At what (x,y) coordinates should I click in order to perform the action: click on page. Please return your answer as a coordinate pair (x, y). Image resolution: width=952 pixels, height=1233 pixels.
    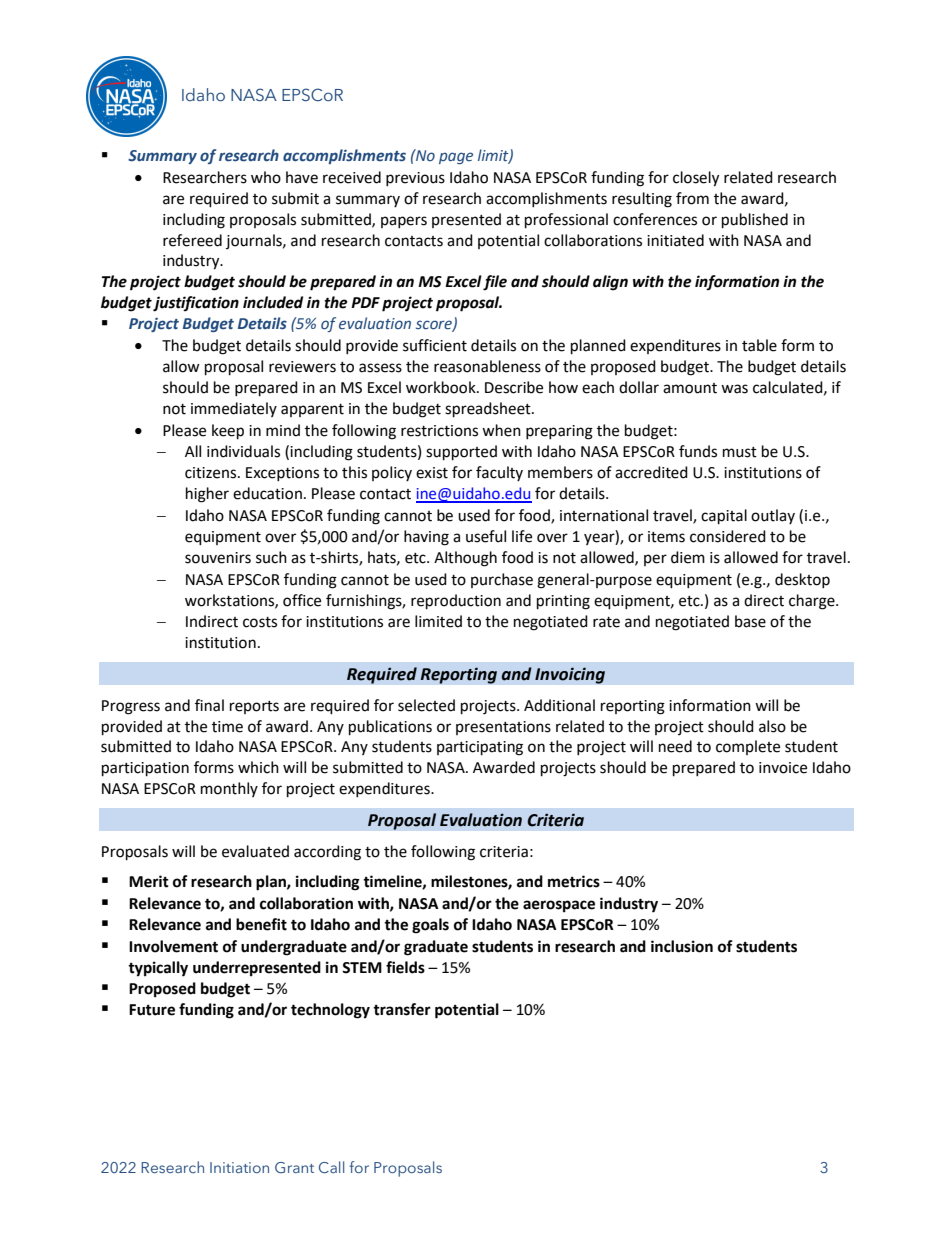
    Looking at the image, I should click on (456, 158).
